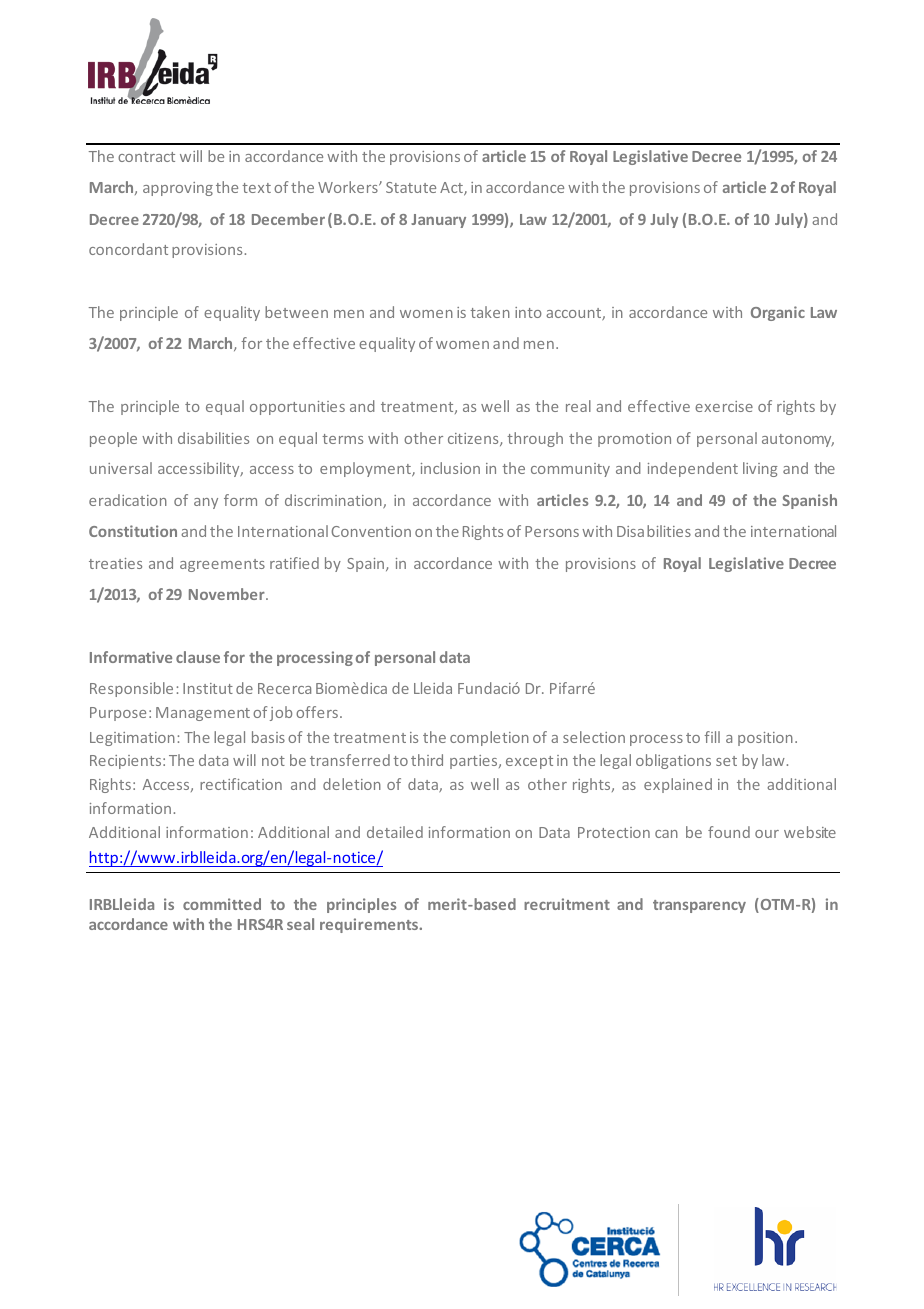 This image has height=1309, width=924. Describe the element at coordinates (699, 906) in the image. I see `transparency` at that location.
